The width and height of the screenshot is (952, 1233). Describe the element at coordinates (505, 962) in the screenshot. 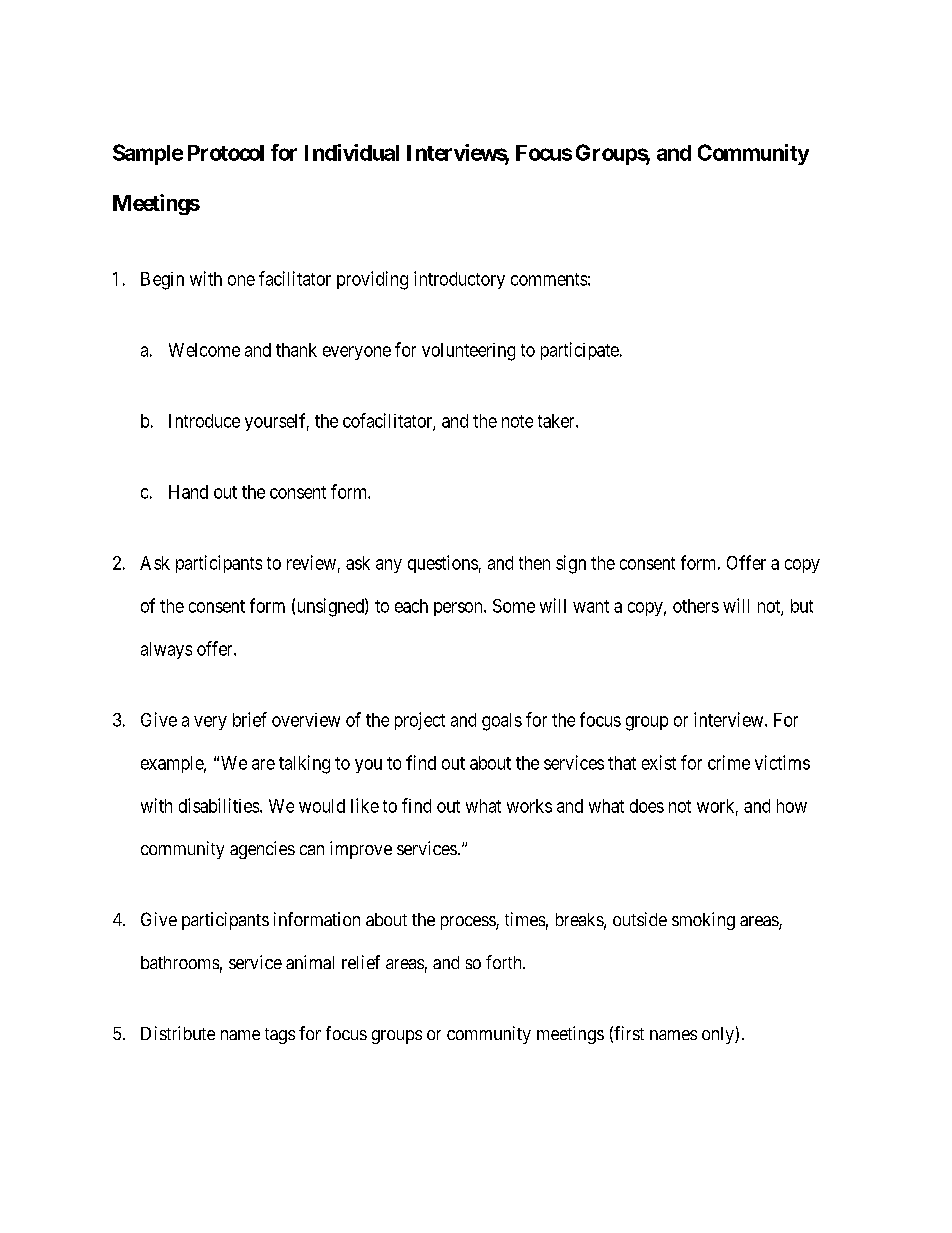

I see `forth` at that location.
